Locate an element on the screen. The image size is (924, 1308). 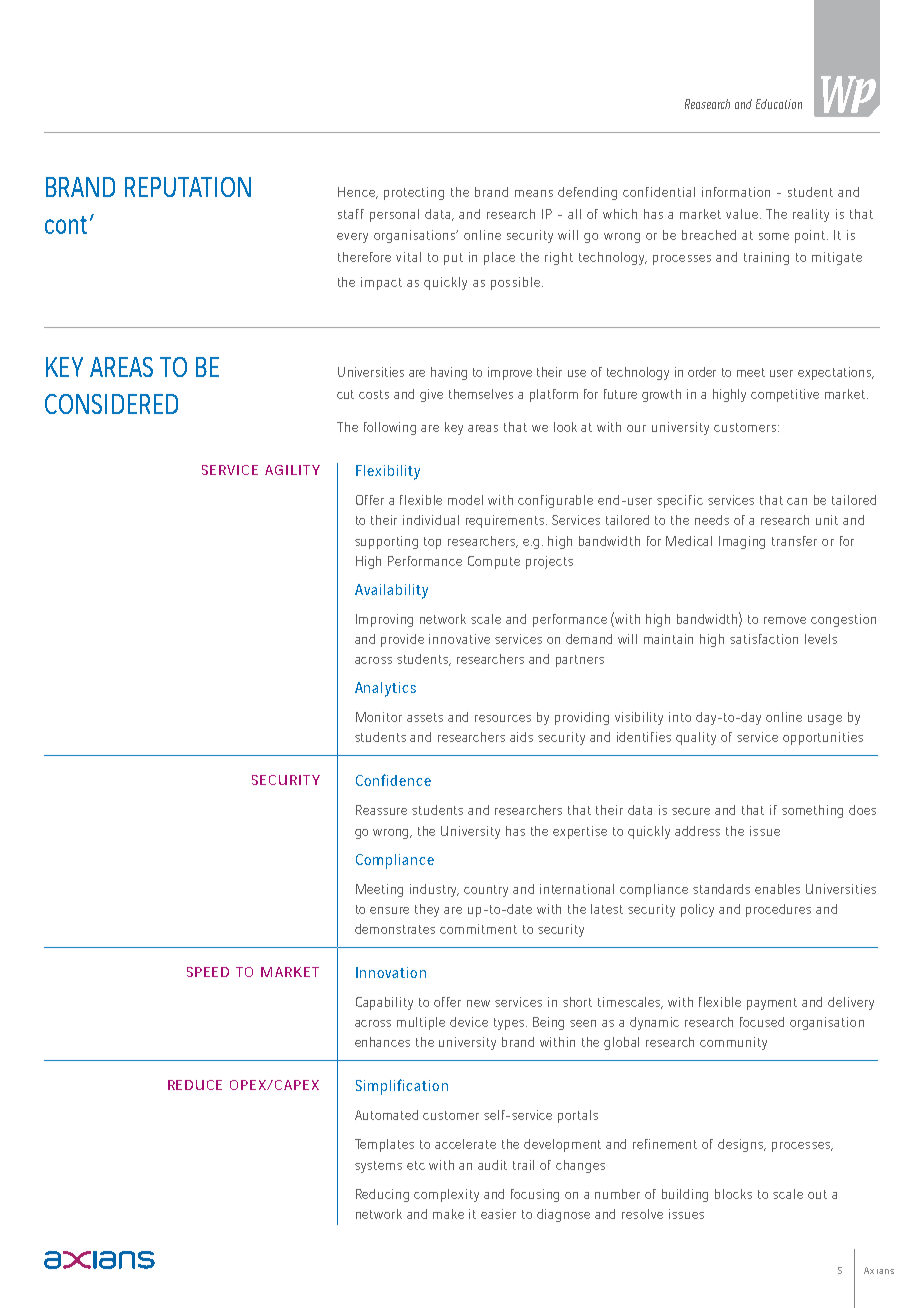
can is located at coordinates (797, 501).
